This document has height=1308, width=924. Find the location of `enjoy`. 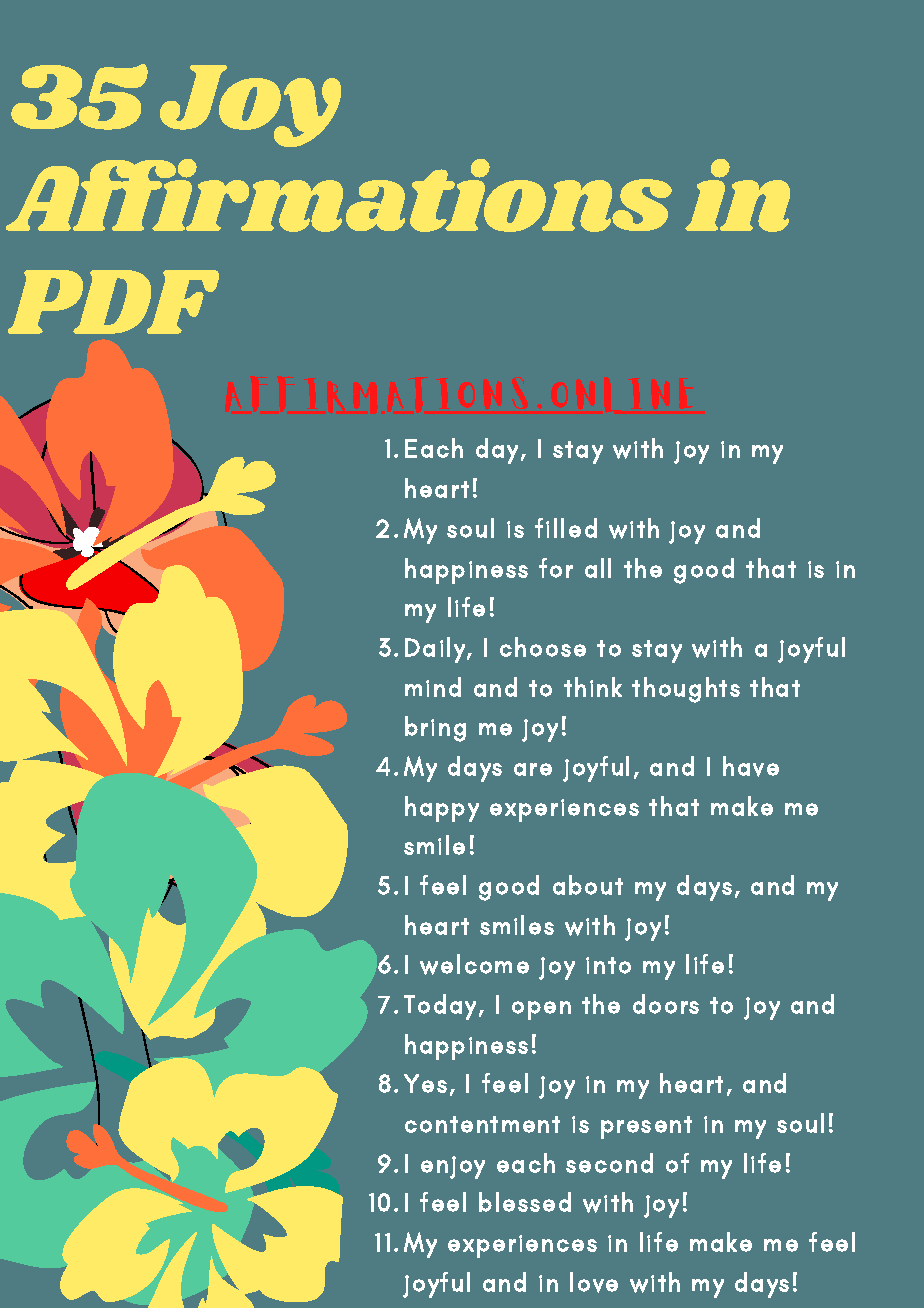

enjoy is located at coordinates (453, 1167).
